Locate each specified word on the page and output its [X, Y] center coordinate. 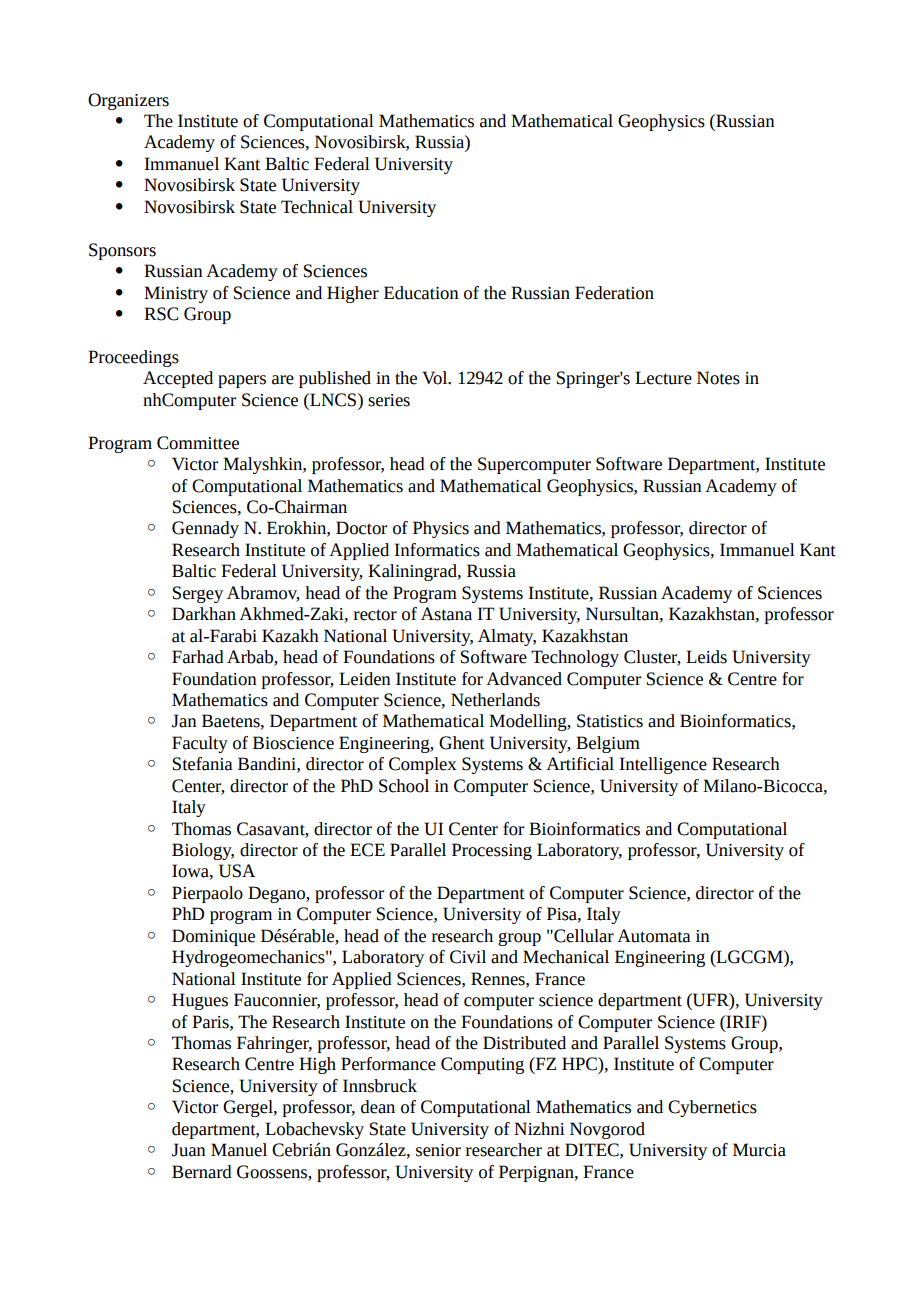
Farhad [198, 657]
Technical [317, 207]
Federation [614, 293]
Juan [189, 1150]
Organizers [128, 101]
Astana [446, 614]
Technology [575, 658]
